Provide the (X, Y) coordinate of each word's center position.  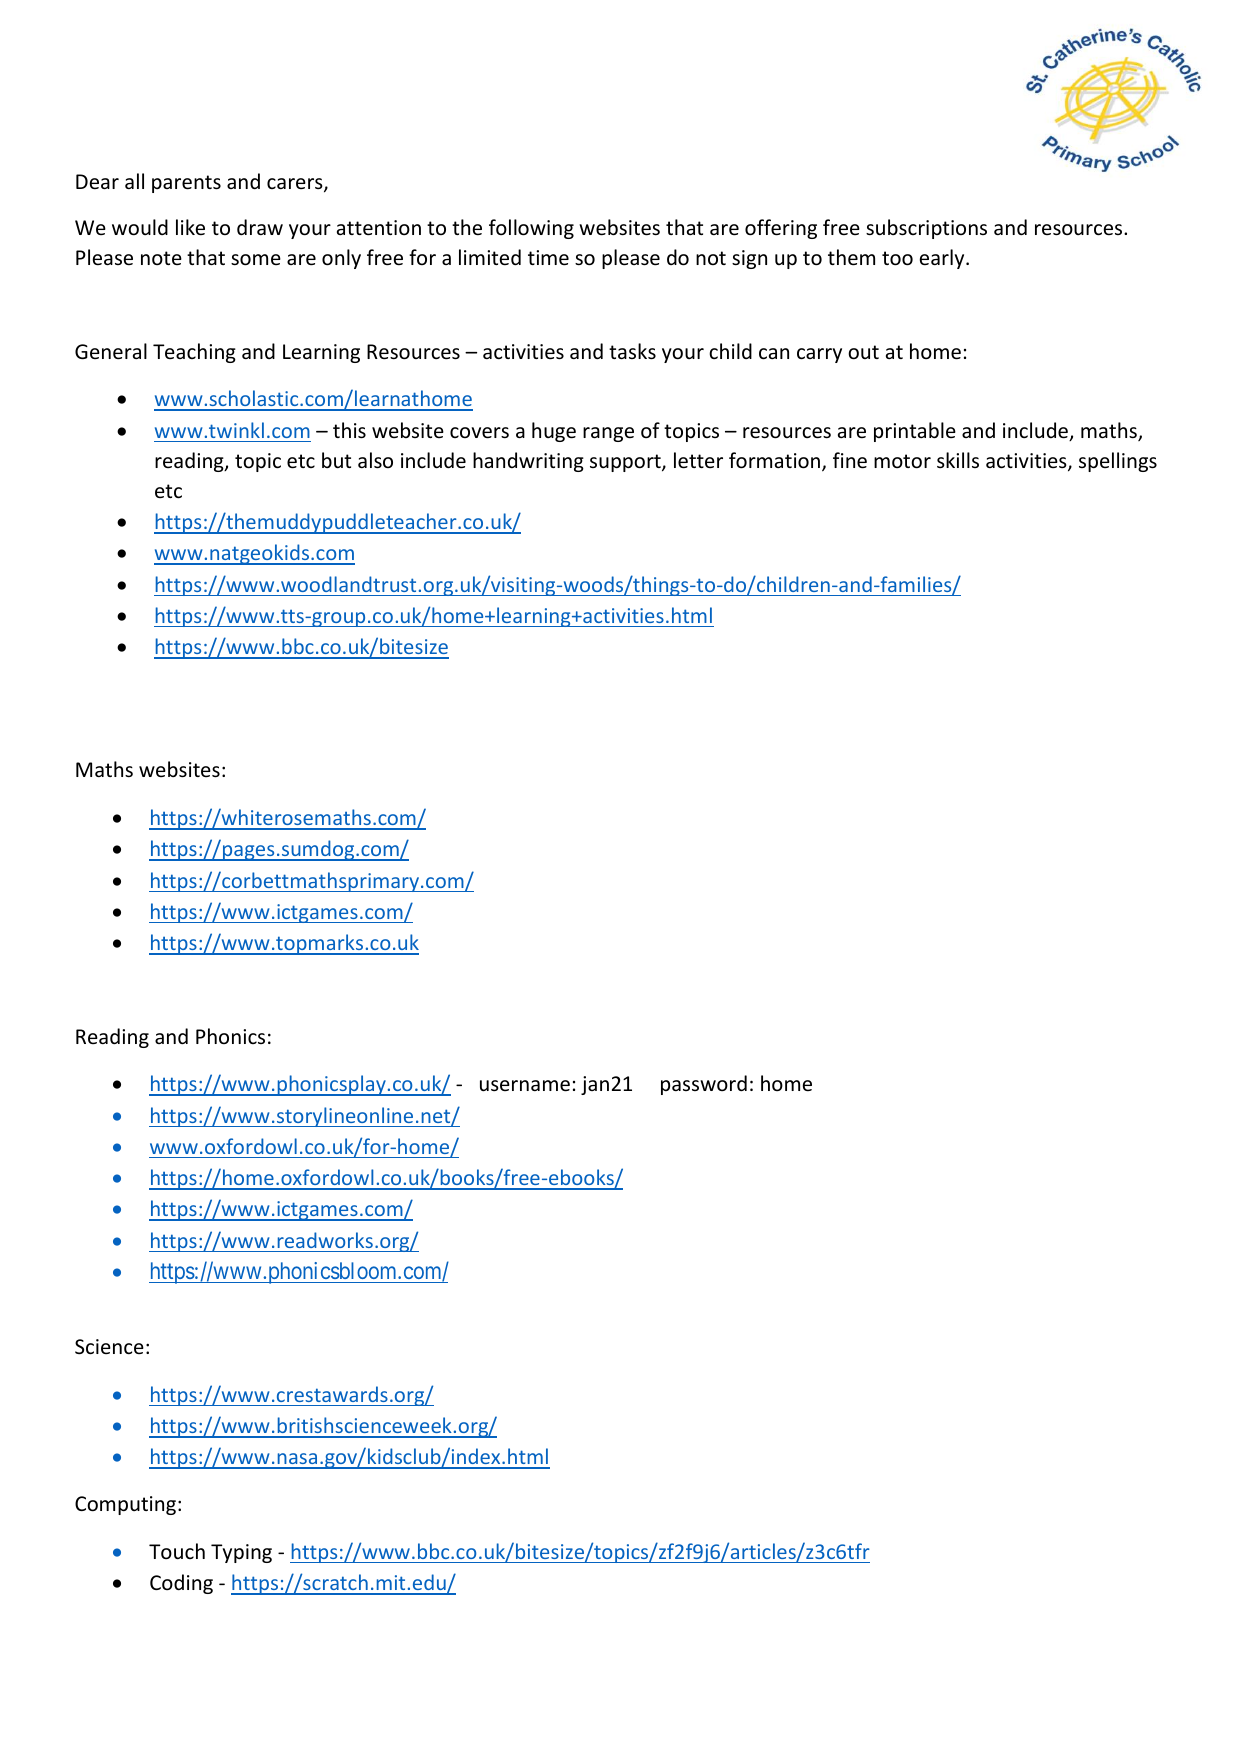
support (626, 463)
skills (958, 460)
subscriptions (926, 229)
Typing (241, 1553)
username (525, 1086)
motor (902, 461)
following (531, 229)
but (336, 460)
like (190, 227)
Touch (177, 1551)
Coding (181, 1584)
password (704, 1085)
